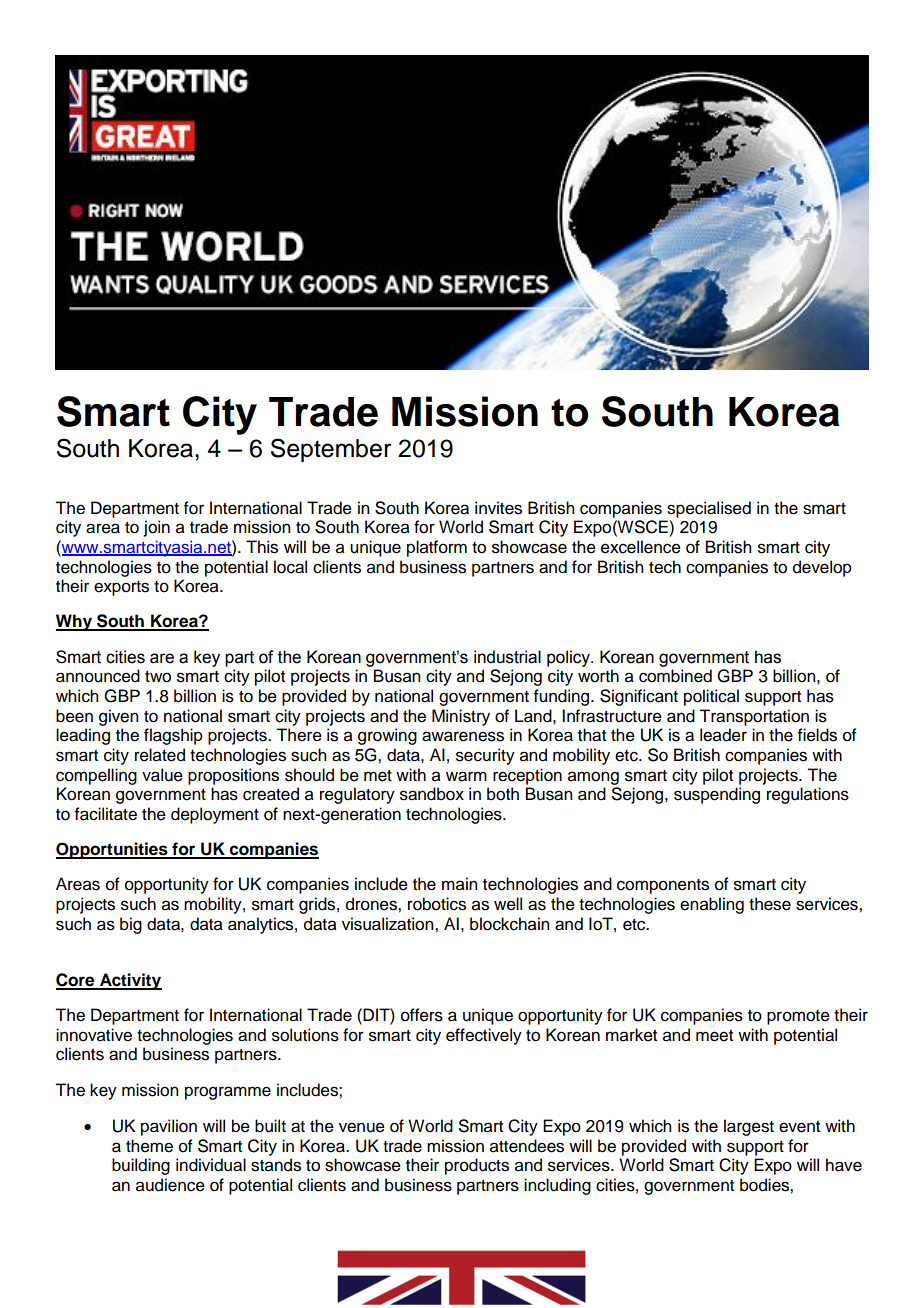  I want to click on leader, so click(723, 735).
